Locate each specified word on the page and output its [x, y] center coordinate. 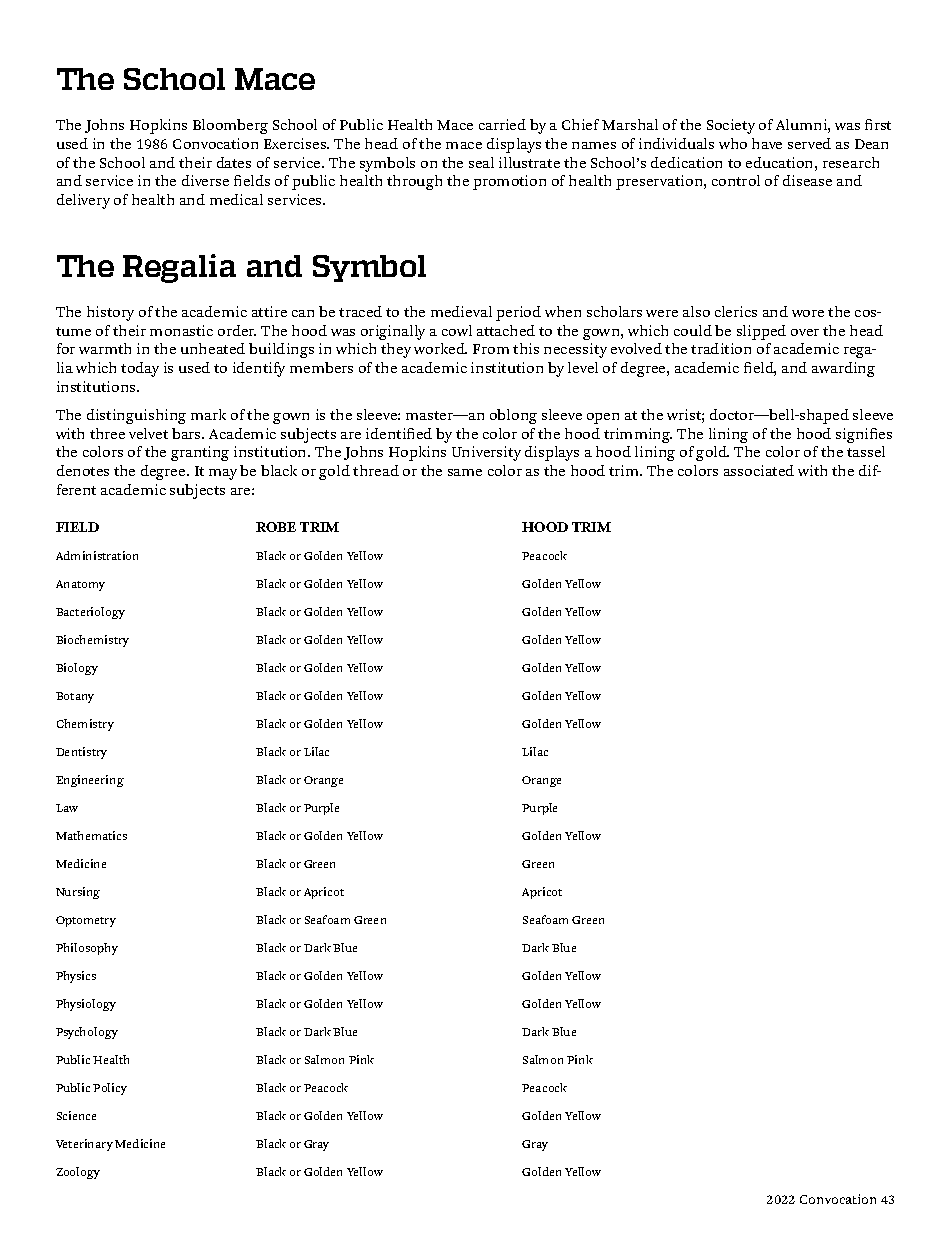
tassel [866, 451]
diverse [205, 180]
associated [759, 470]
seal [481, 162]
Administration [97, 555]
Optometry [86, 921]
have [767, 143]
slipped [761, 332]
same [465, 472]
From [491, 349]
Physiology [86, 1005]
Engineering [90, 781]
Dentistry [81, 753]
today [140, 369]
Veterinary [84, 1145]
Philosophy [87, 949]
